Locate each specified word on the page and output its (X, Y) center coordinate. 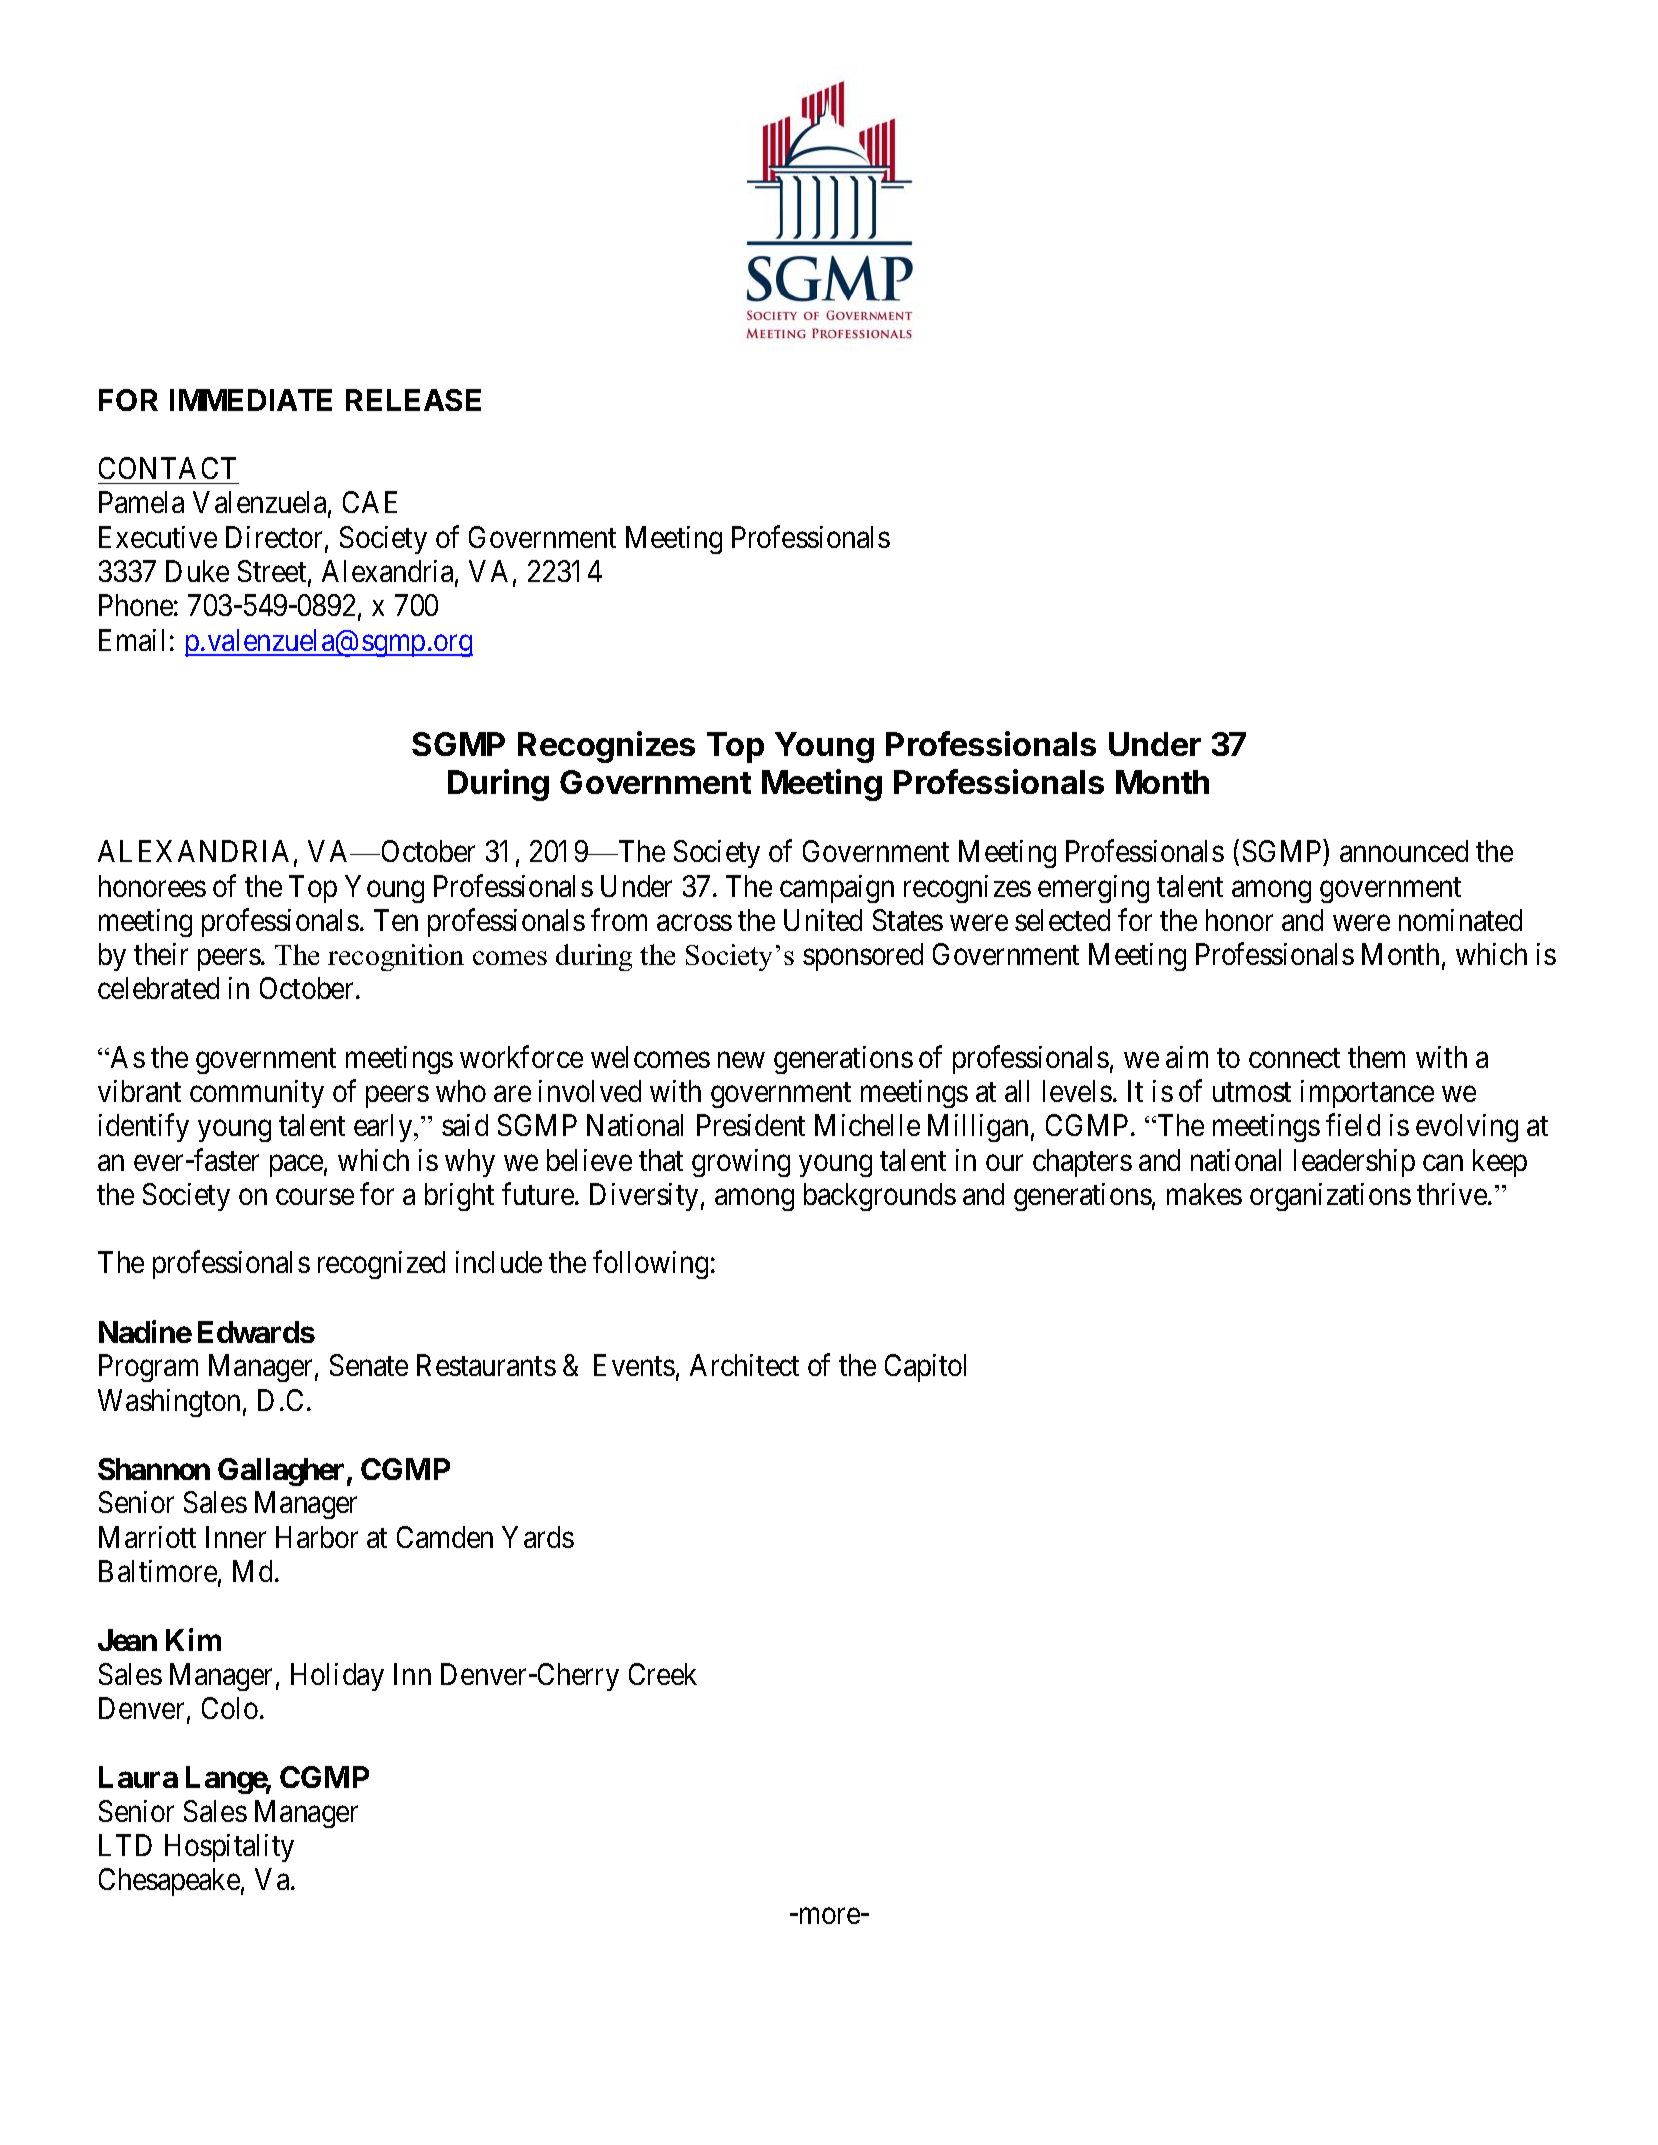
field (1353, 1125)
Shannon (154, 1469)
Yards (538, 1537)
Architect (744, 1365)
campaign (837, 889)
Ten (396, 920)
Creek (663, 1674)
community (257, 1094)
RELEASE (413, 400)
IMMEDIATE (251, 400)
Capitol (925, 1368)
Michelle (867, 1125)
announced (1404, 851)
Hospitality (229, 1848)
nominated (1460, 920)
